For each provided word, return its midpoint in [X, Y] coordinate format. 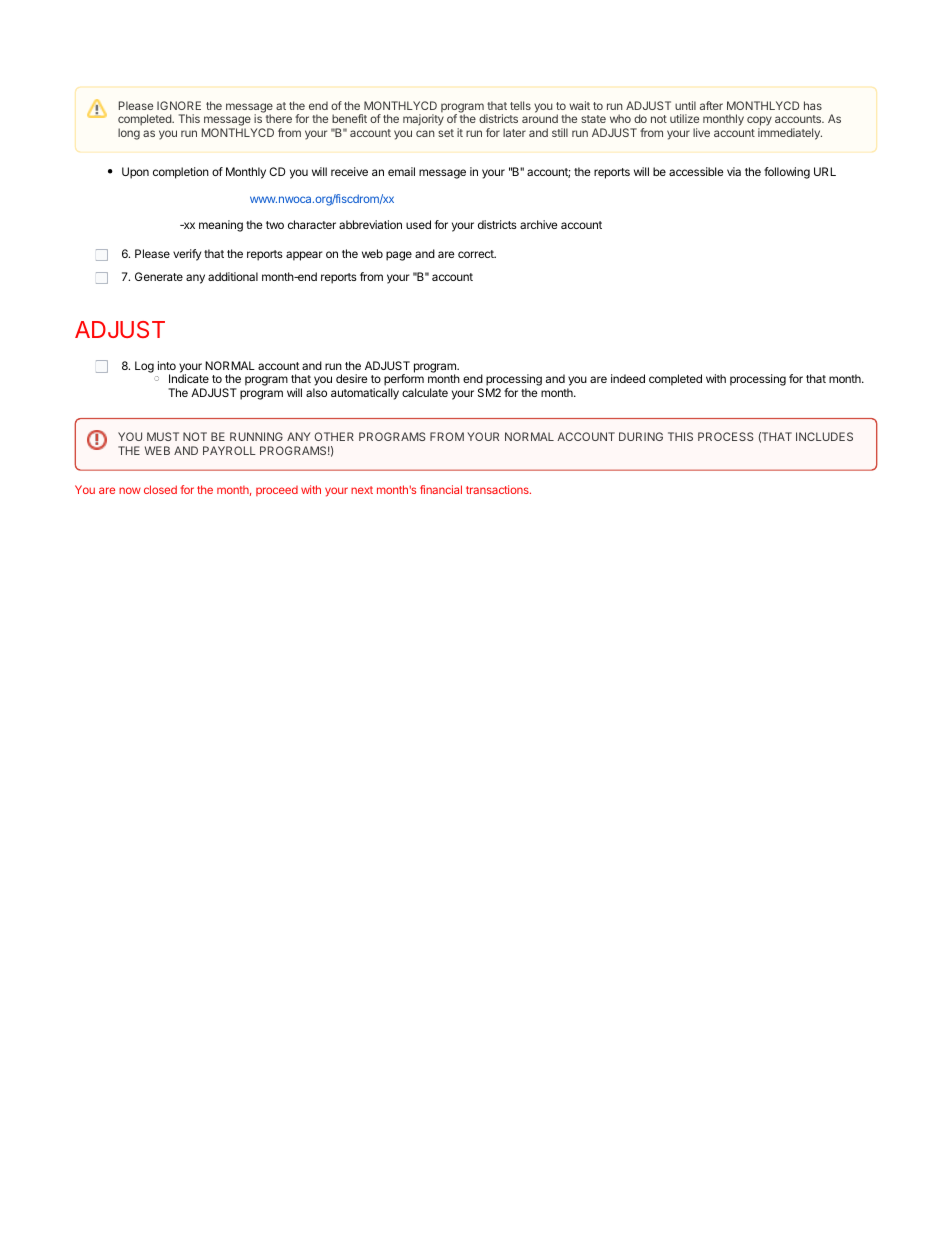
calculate [425, 392]
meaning [221, 226]
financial [441, 489]
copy [759, 122]
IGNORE [179, 105]
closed [160, 489]
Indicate [189, 378]
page [399, 256]
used [418, 224]
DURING [641, 436]
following [787, 173]
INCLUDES [824, 436]
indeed [628, 378]
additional [233, 276]
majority [423, 120]
